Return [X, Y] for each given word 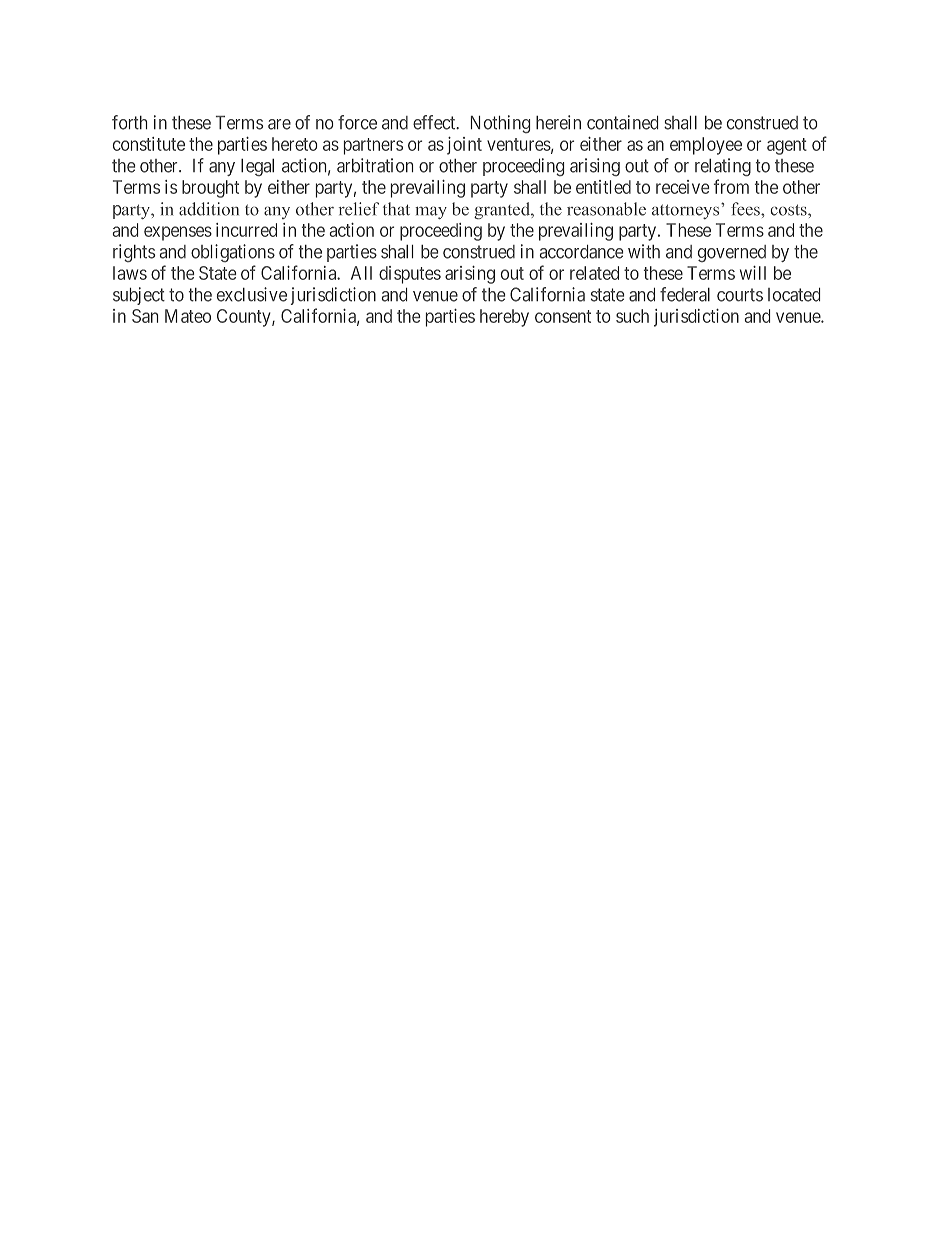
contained [622, 122]
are [279, 124]
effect [435, 122]
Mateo [188, 316]
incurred [246, 230]
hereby [504, 318]
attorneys [687, 211]
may [431, 213]
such [632, 316]
